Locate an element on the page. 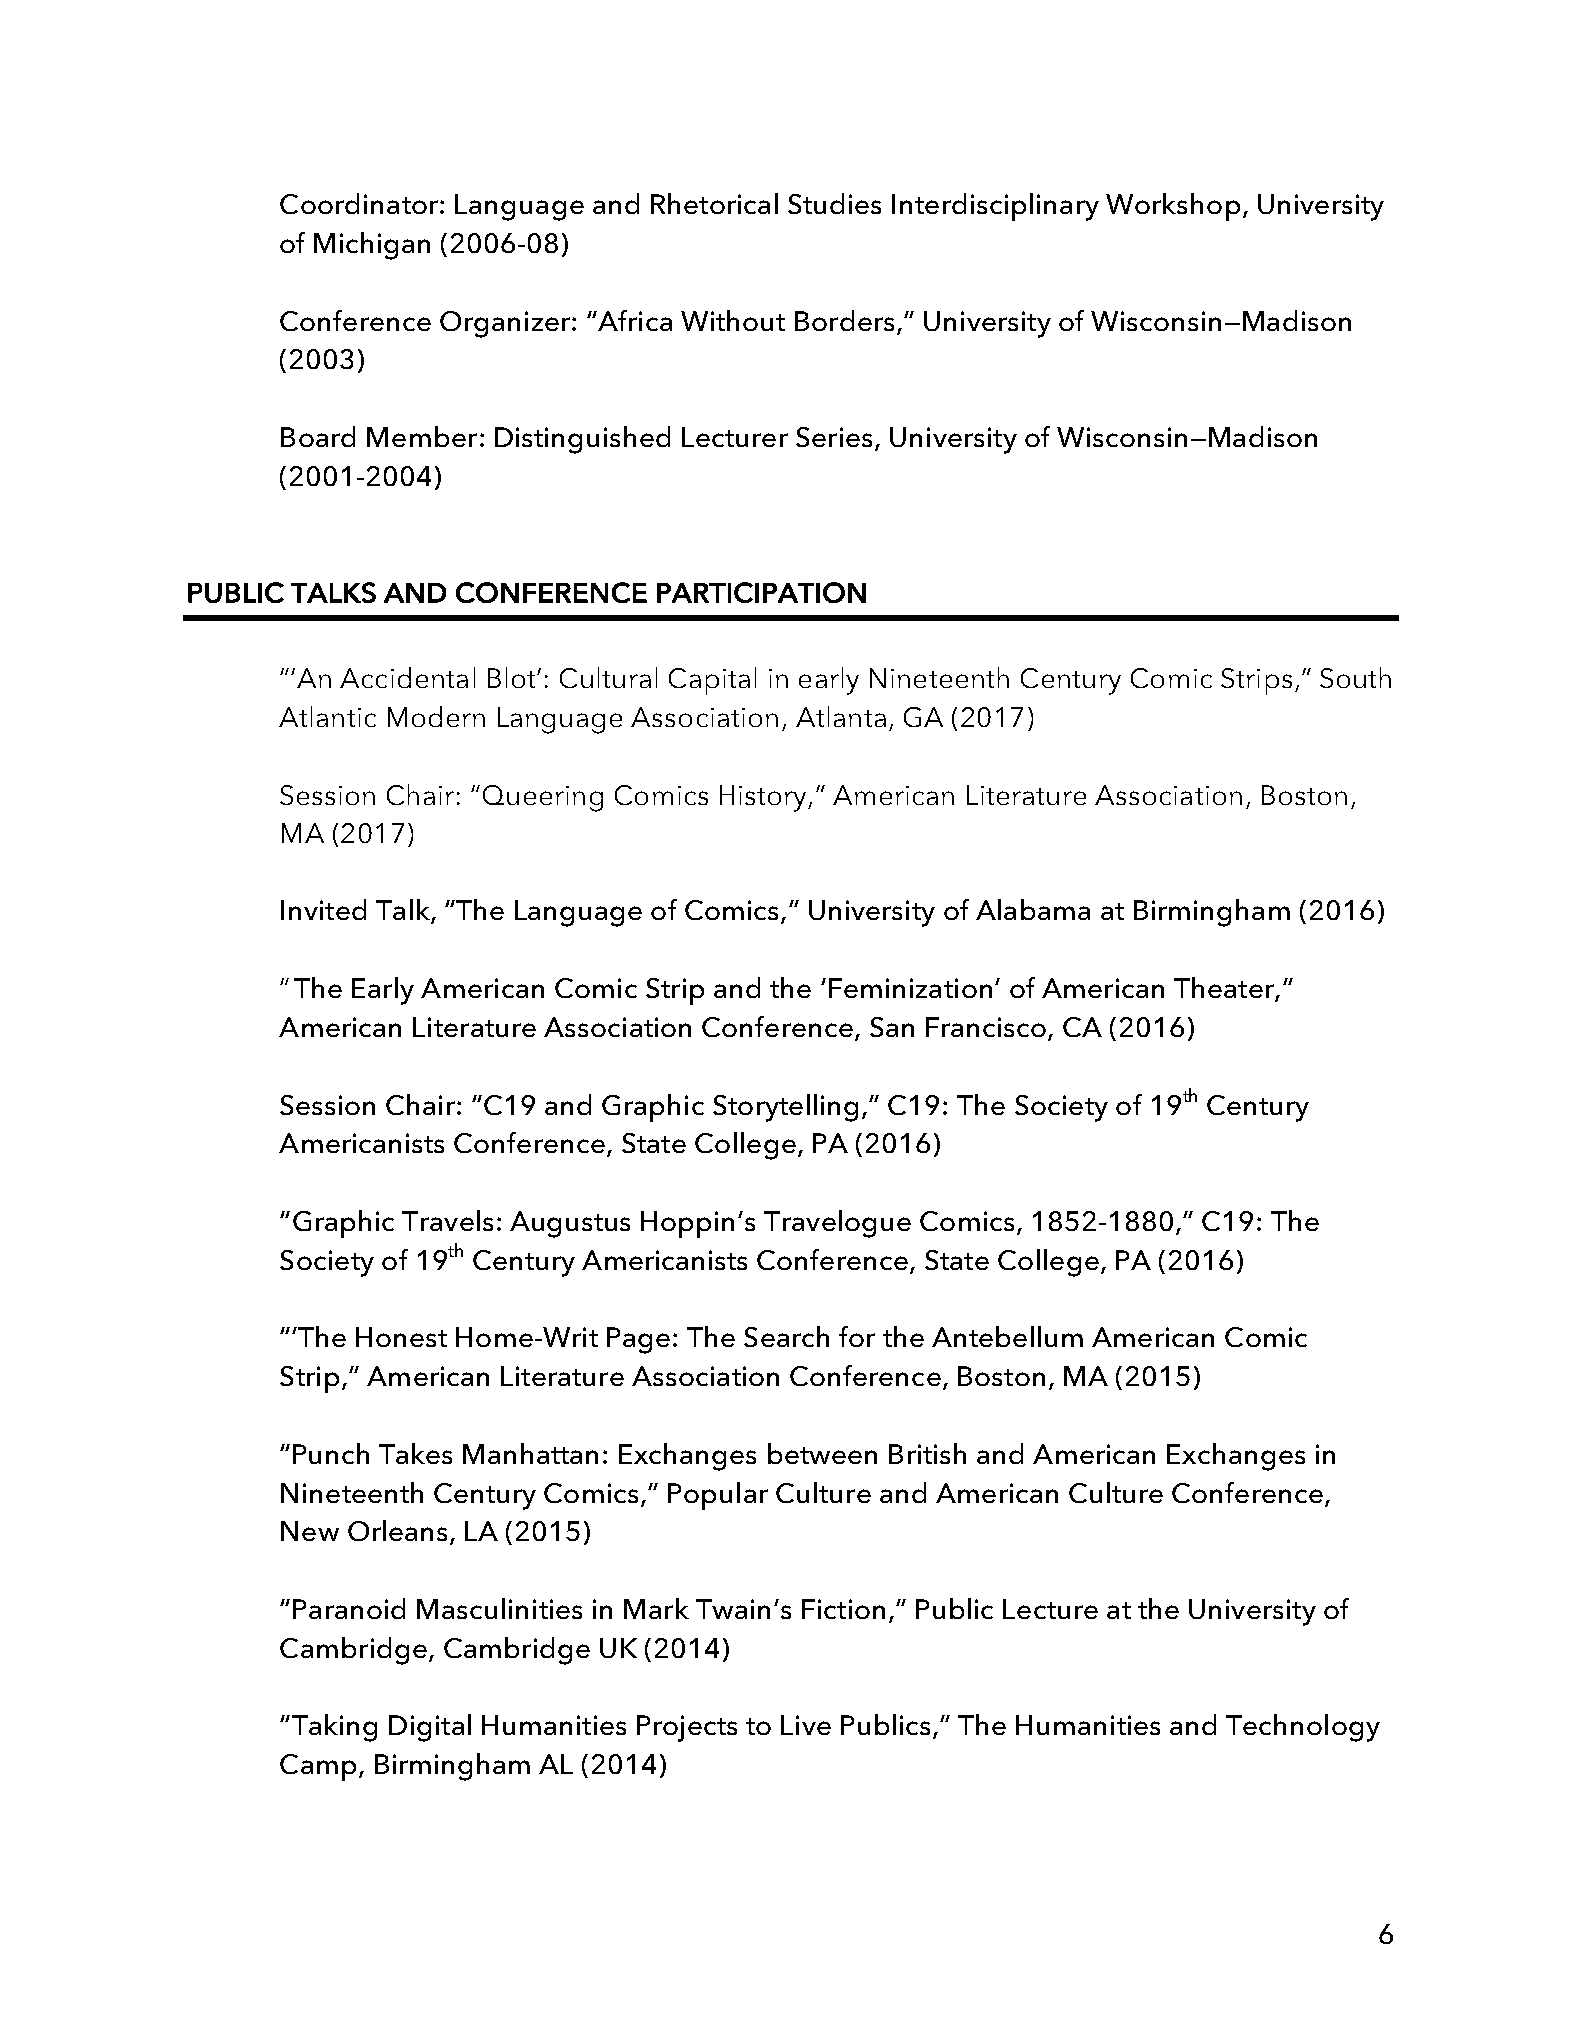 The image size is (1580, 2044). South is located at coordinates (1355, 677).
